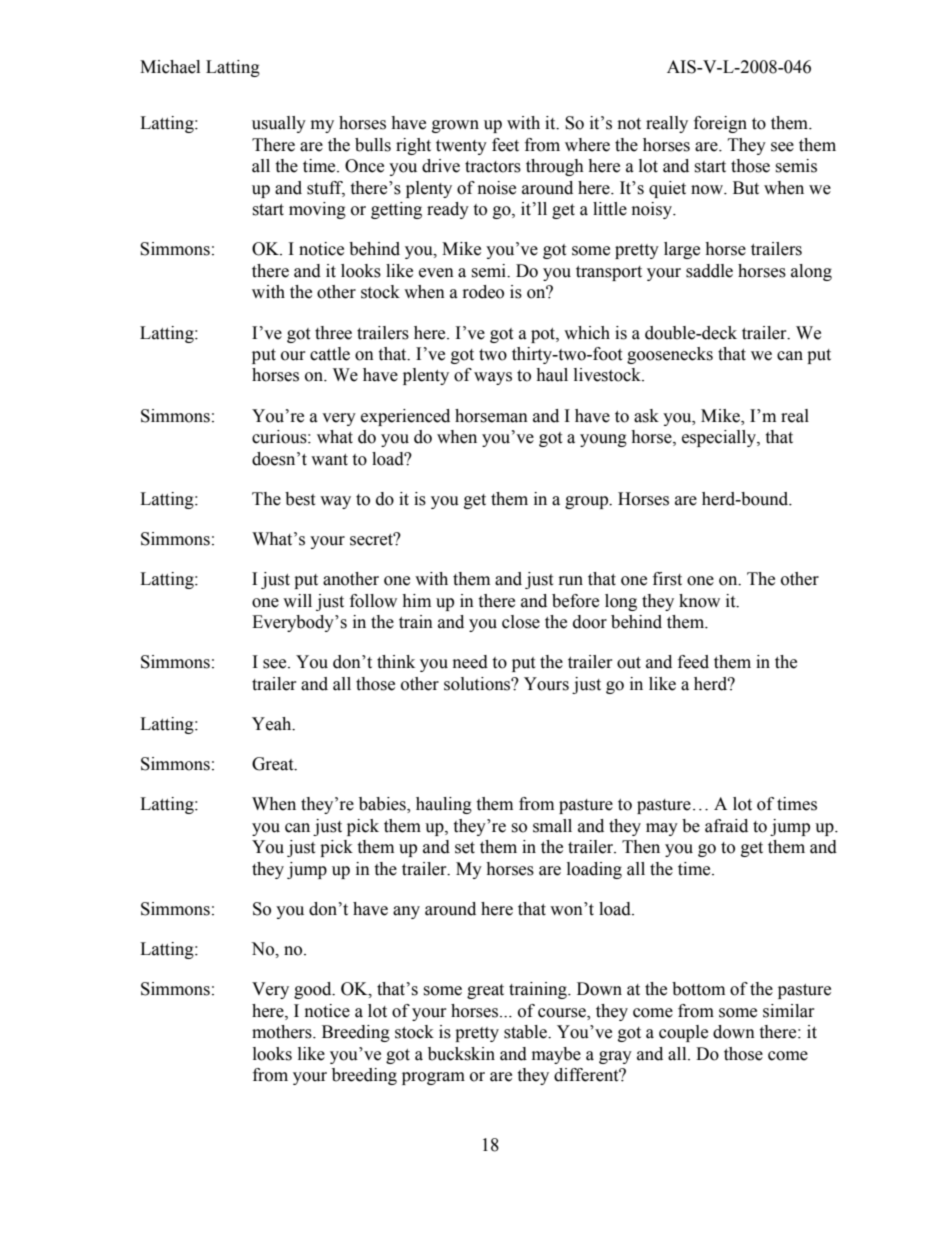 The height and width of the document is (1233, 952). I want to click on grown, so click(455, 126).
